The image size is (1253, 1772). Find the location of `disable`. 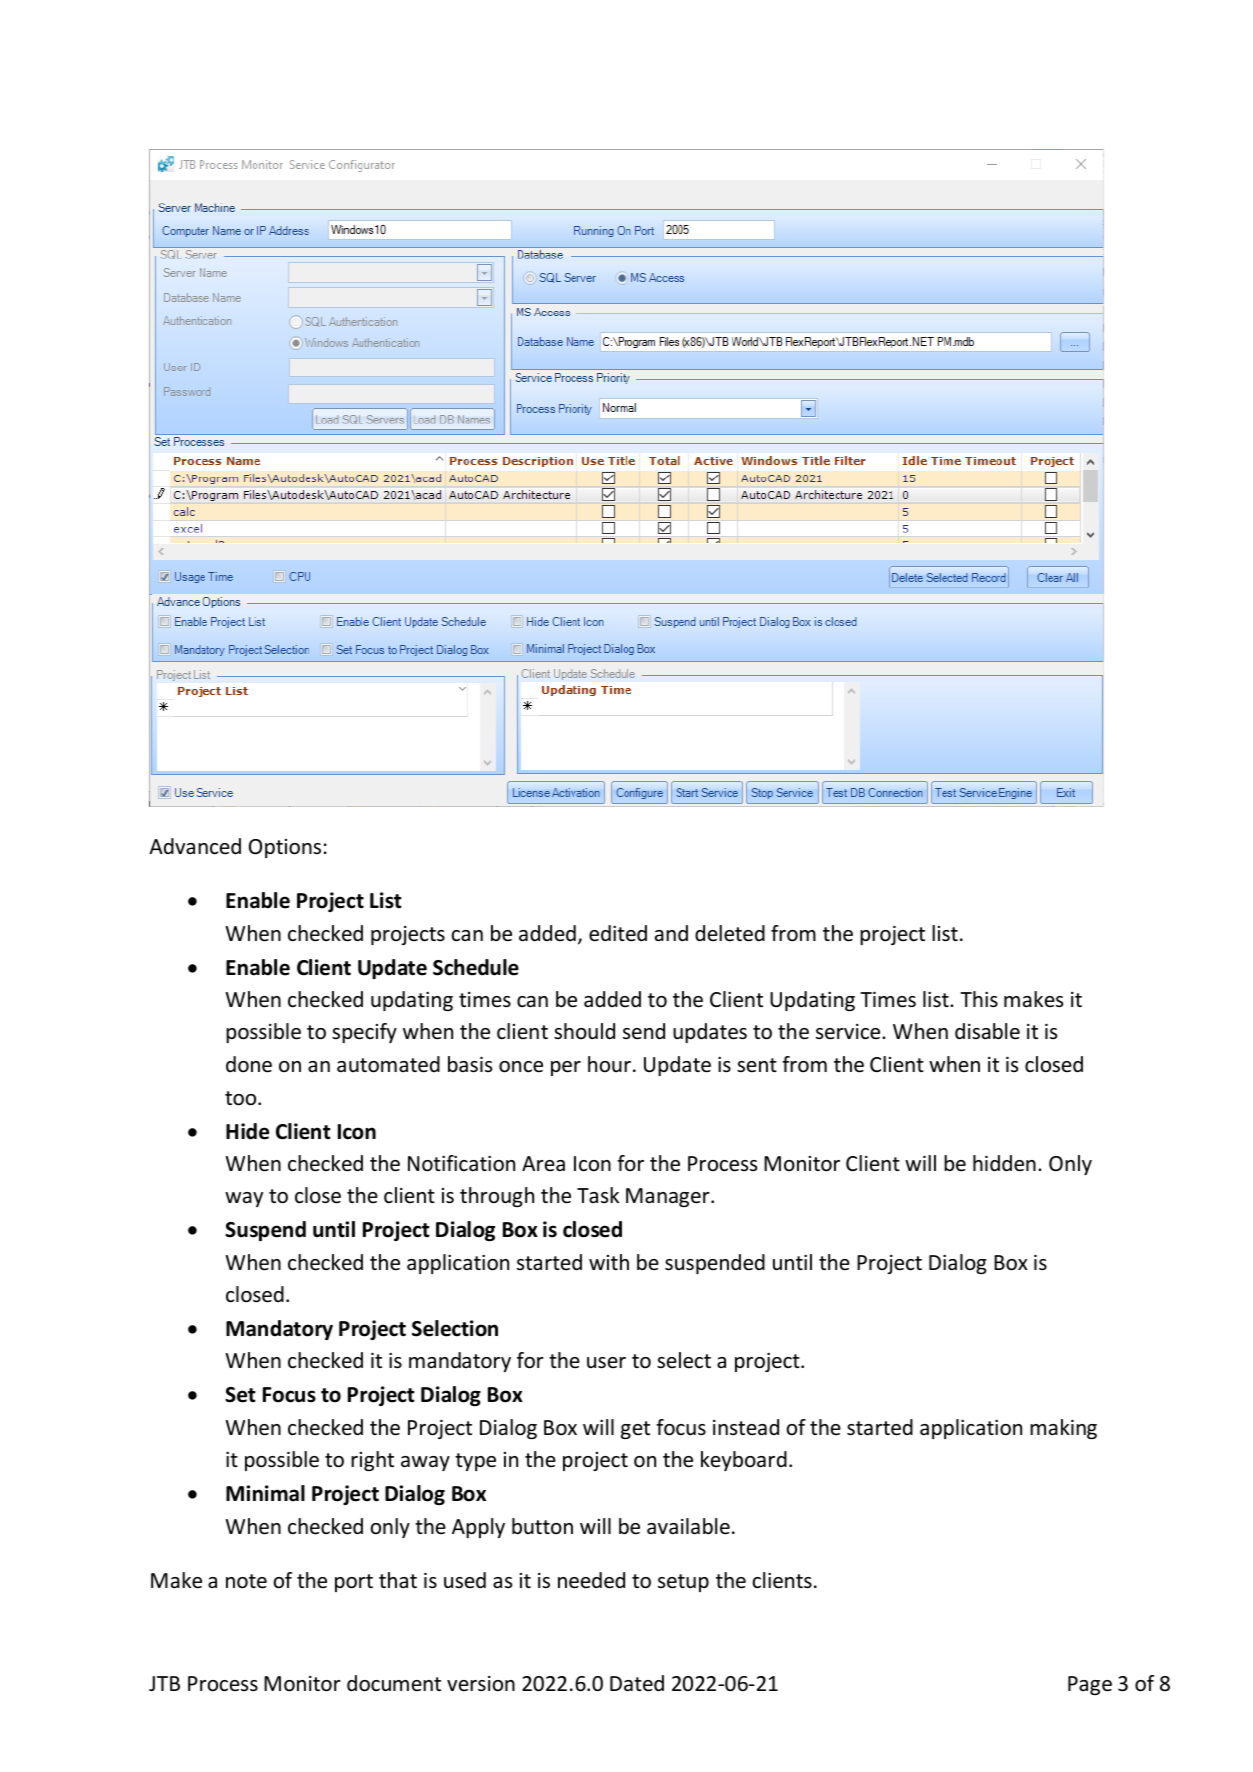

disable is located at coordinates (987, 1031).
